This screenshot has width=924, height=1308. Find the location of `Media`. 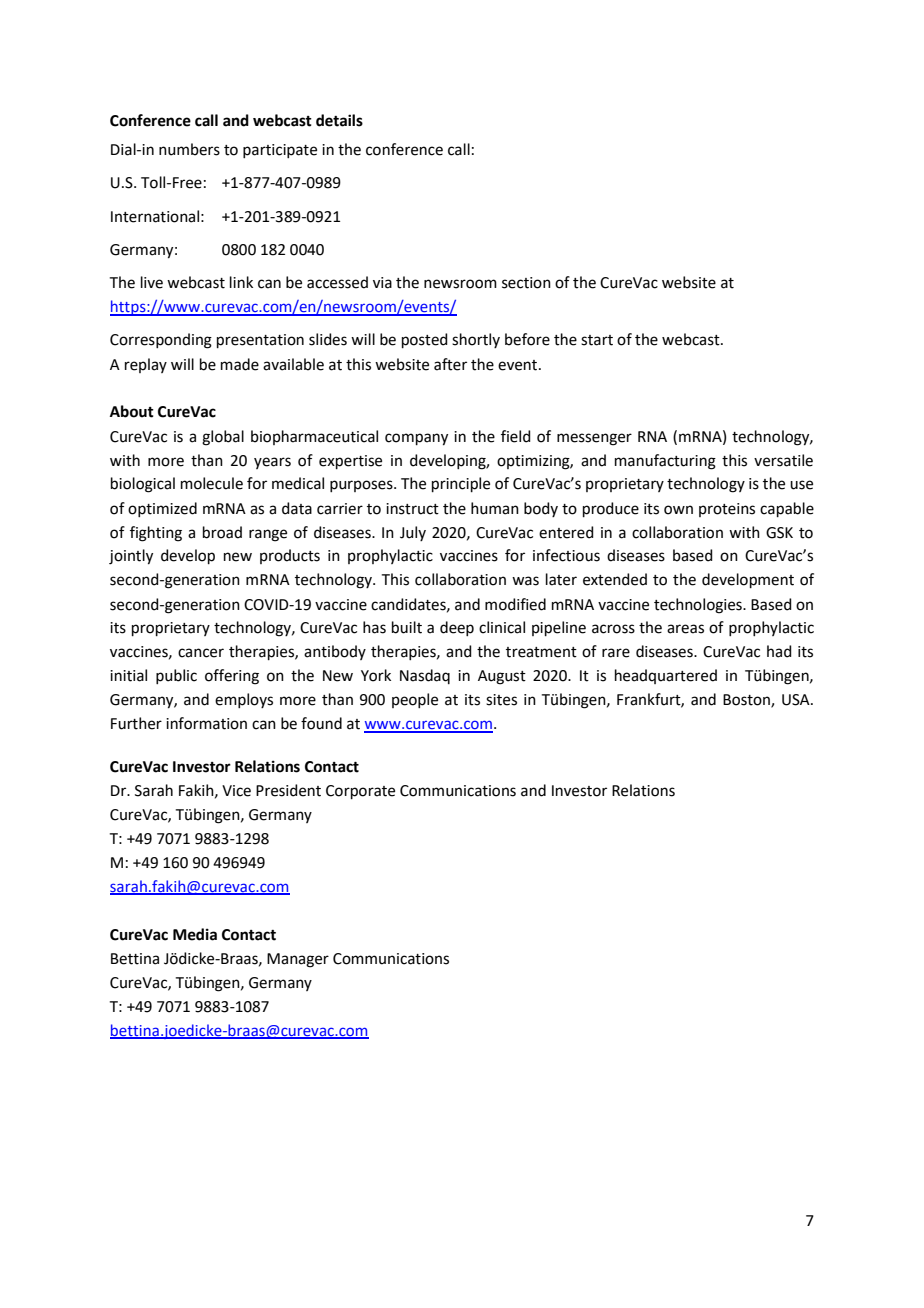

Media is located at coordinates (195, 934).
